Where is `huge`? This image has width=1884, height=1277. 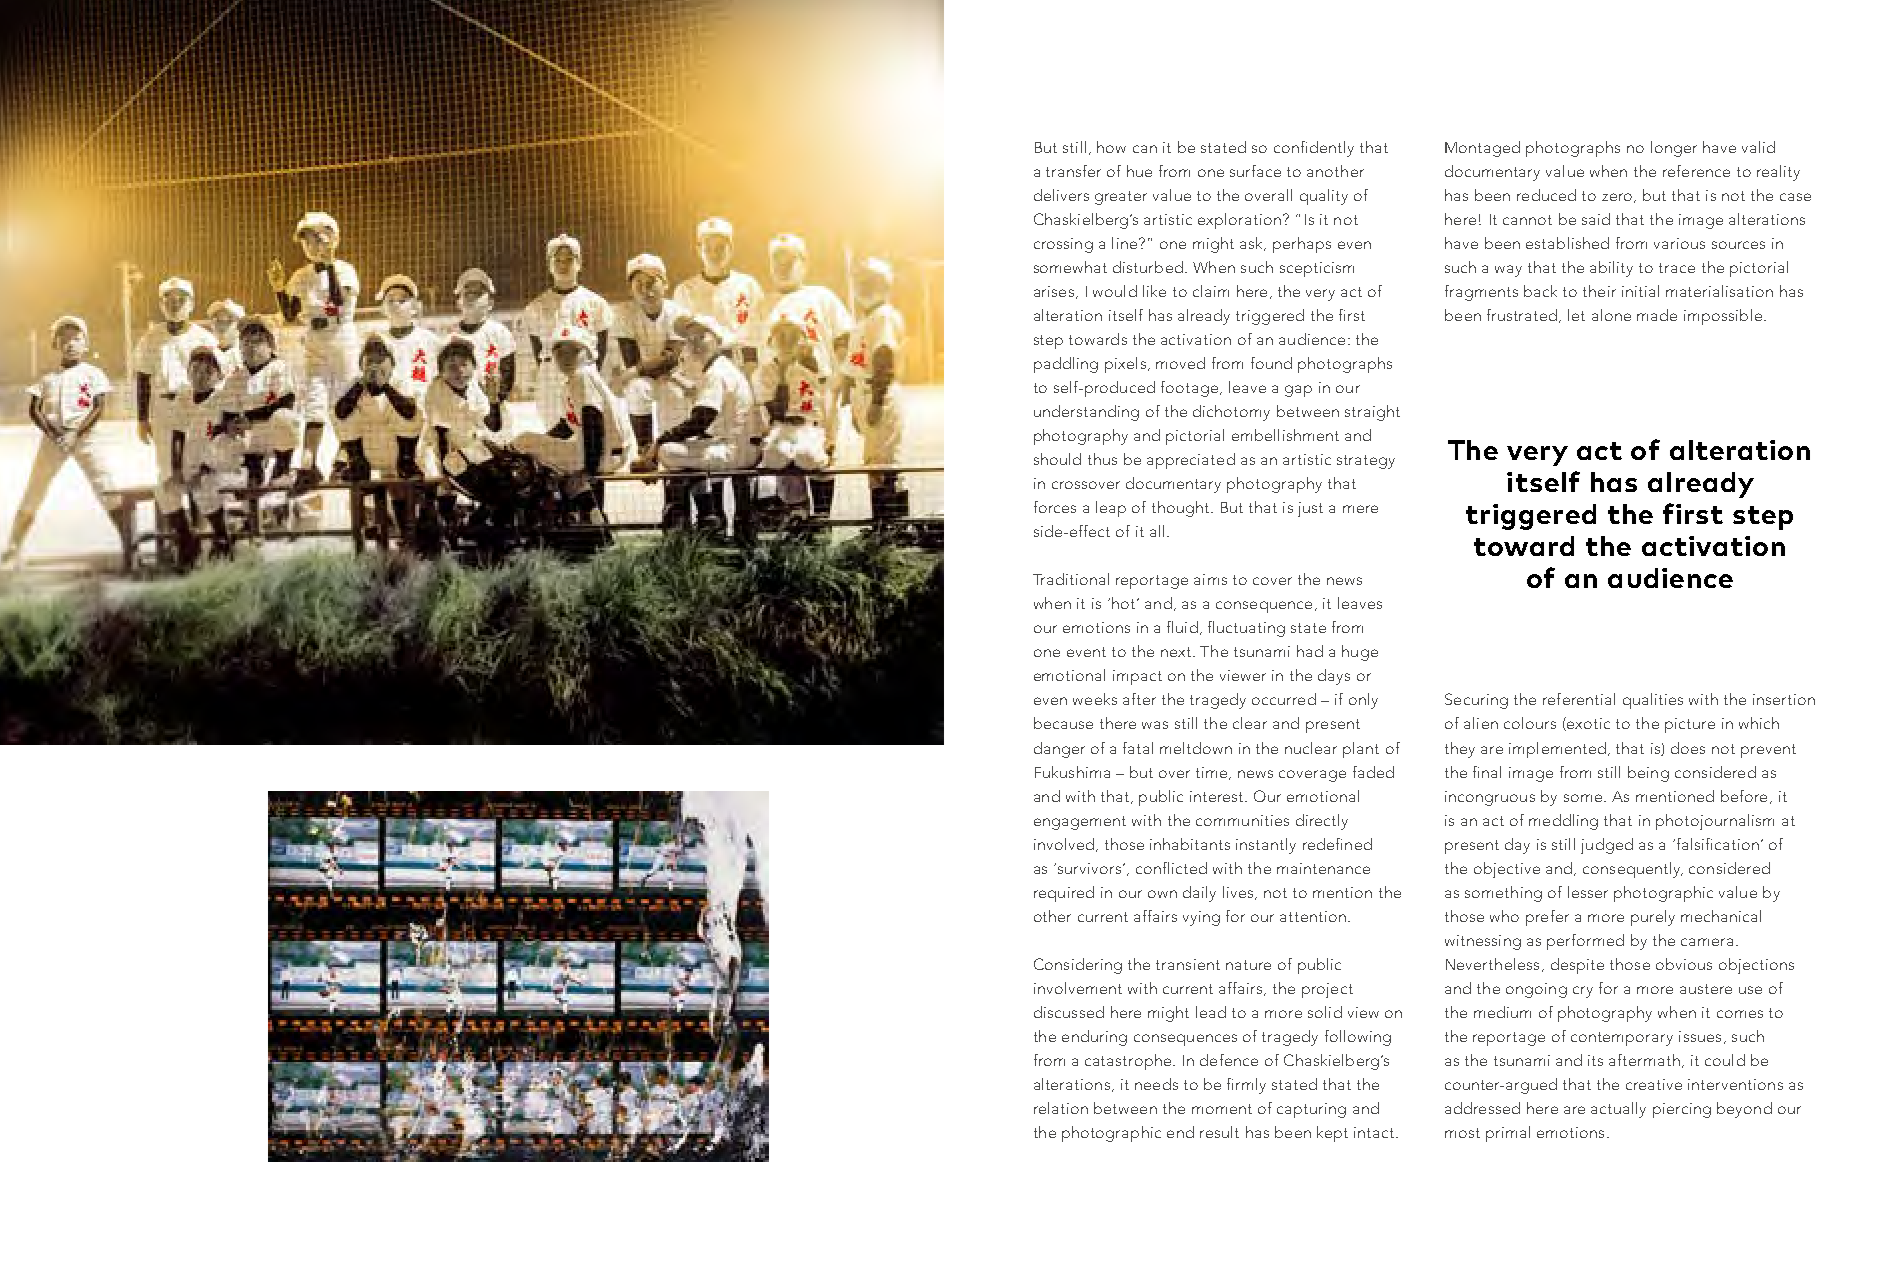
huge is located at coordinates (1360, 653).
